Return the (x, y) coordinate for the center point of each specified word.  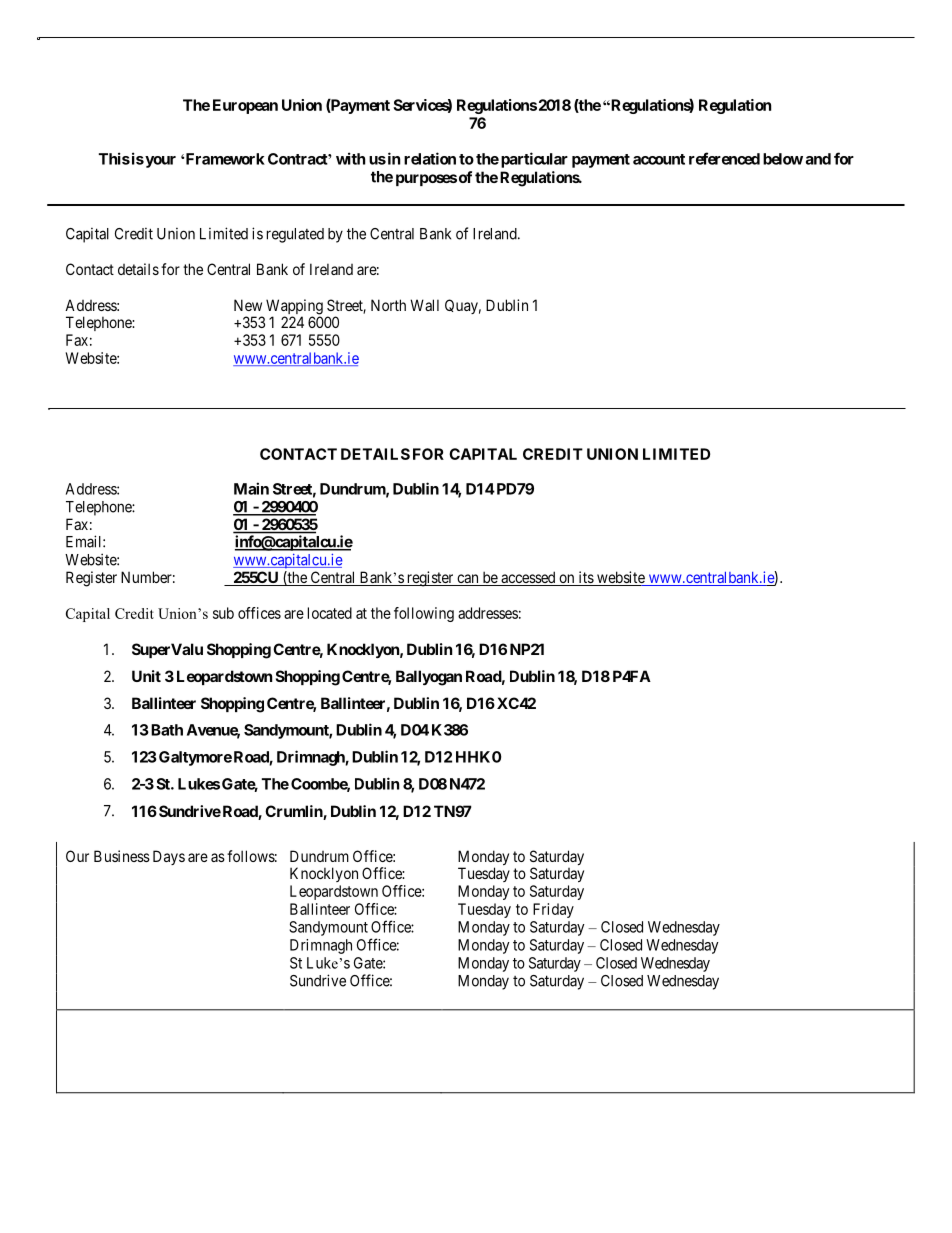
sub (223, 613)
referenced (724, 158)
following (424, 614)
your (159, 162)
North (388, 305)
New (248, 305)
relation (430, 158)
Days (169, 857)
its (585, 578)
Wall (424, 305)
